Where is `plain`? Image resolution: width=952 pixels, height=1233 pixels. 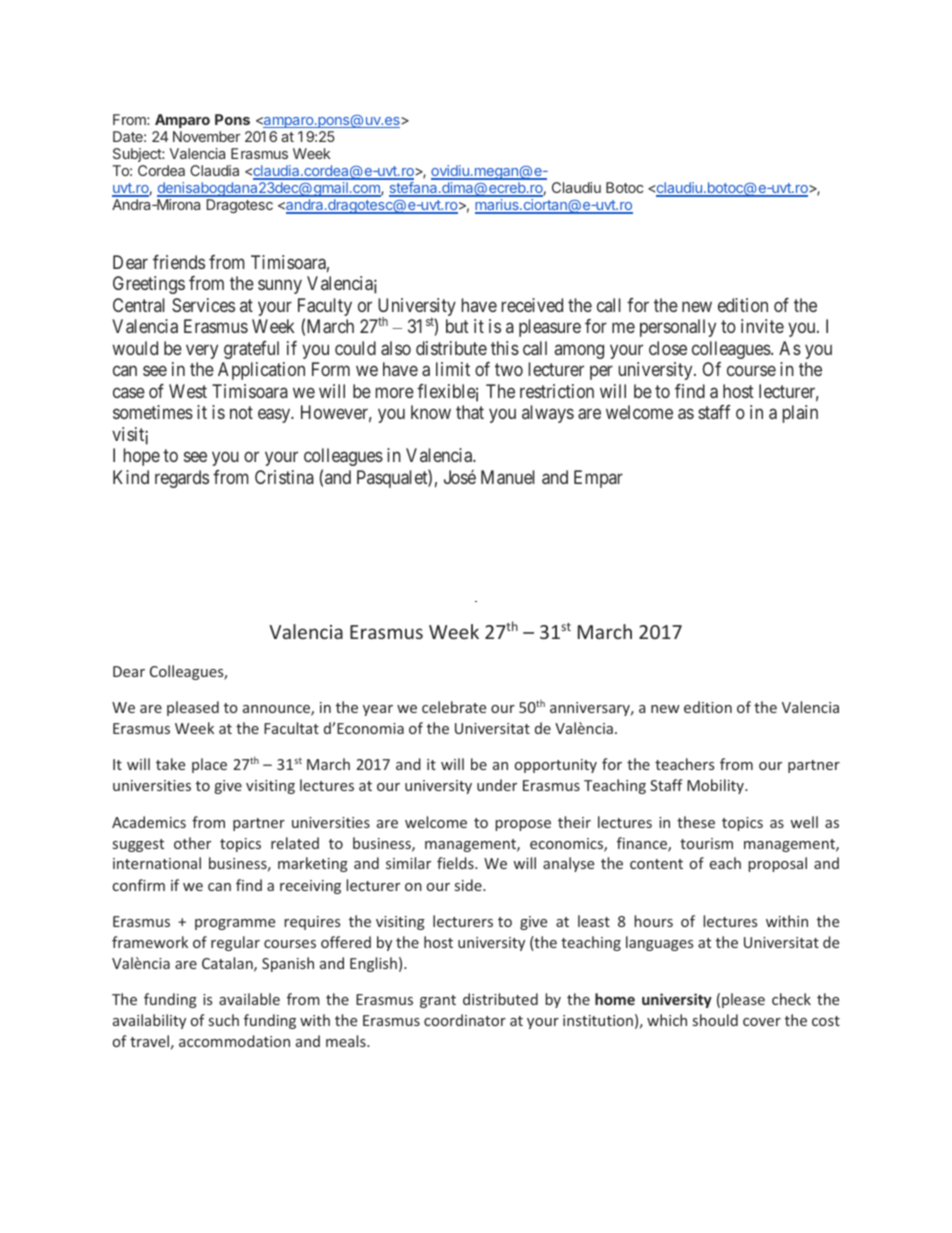
plain is located at coordinates (800, 414).
